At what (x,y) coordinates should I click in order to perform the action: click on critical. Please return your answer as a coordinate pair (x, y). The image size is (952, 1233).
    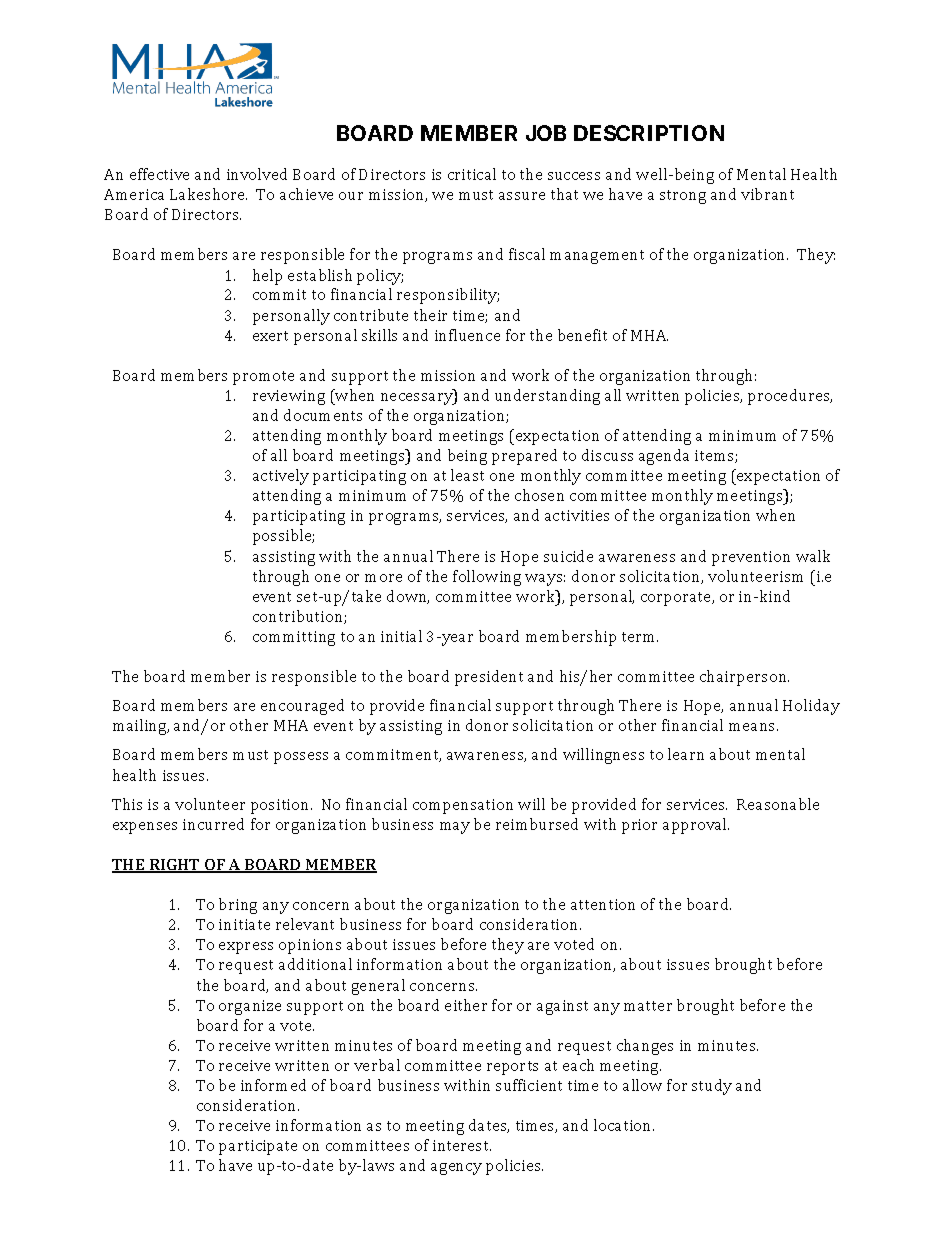
    Looking at the image, I should click on (472, 174).
